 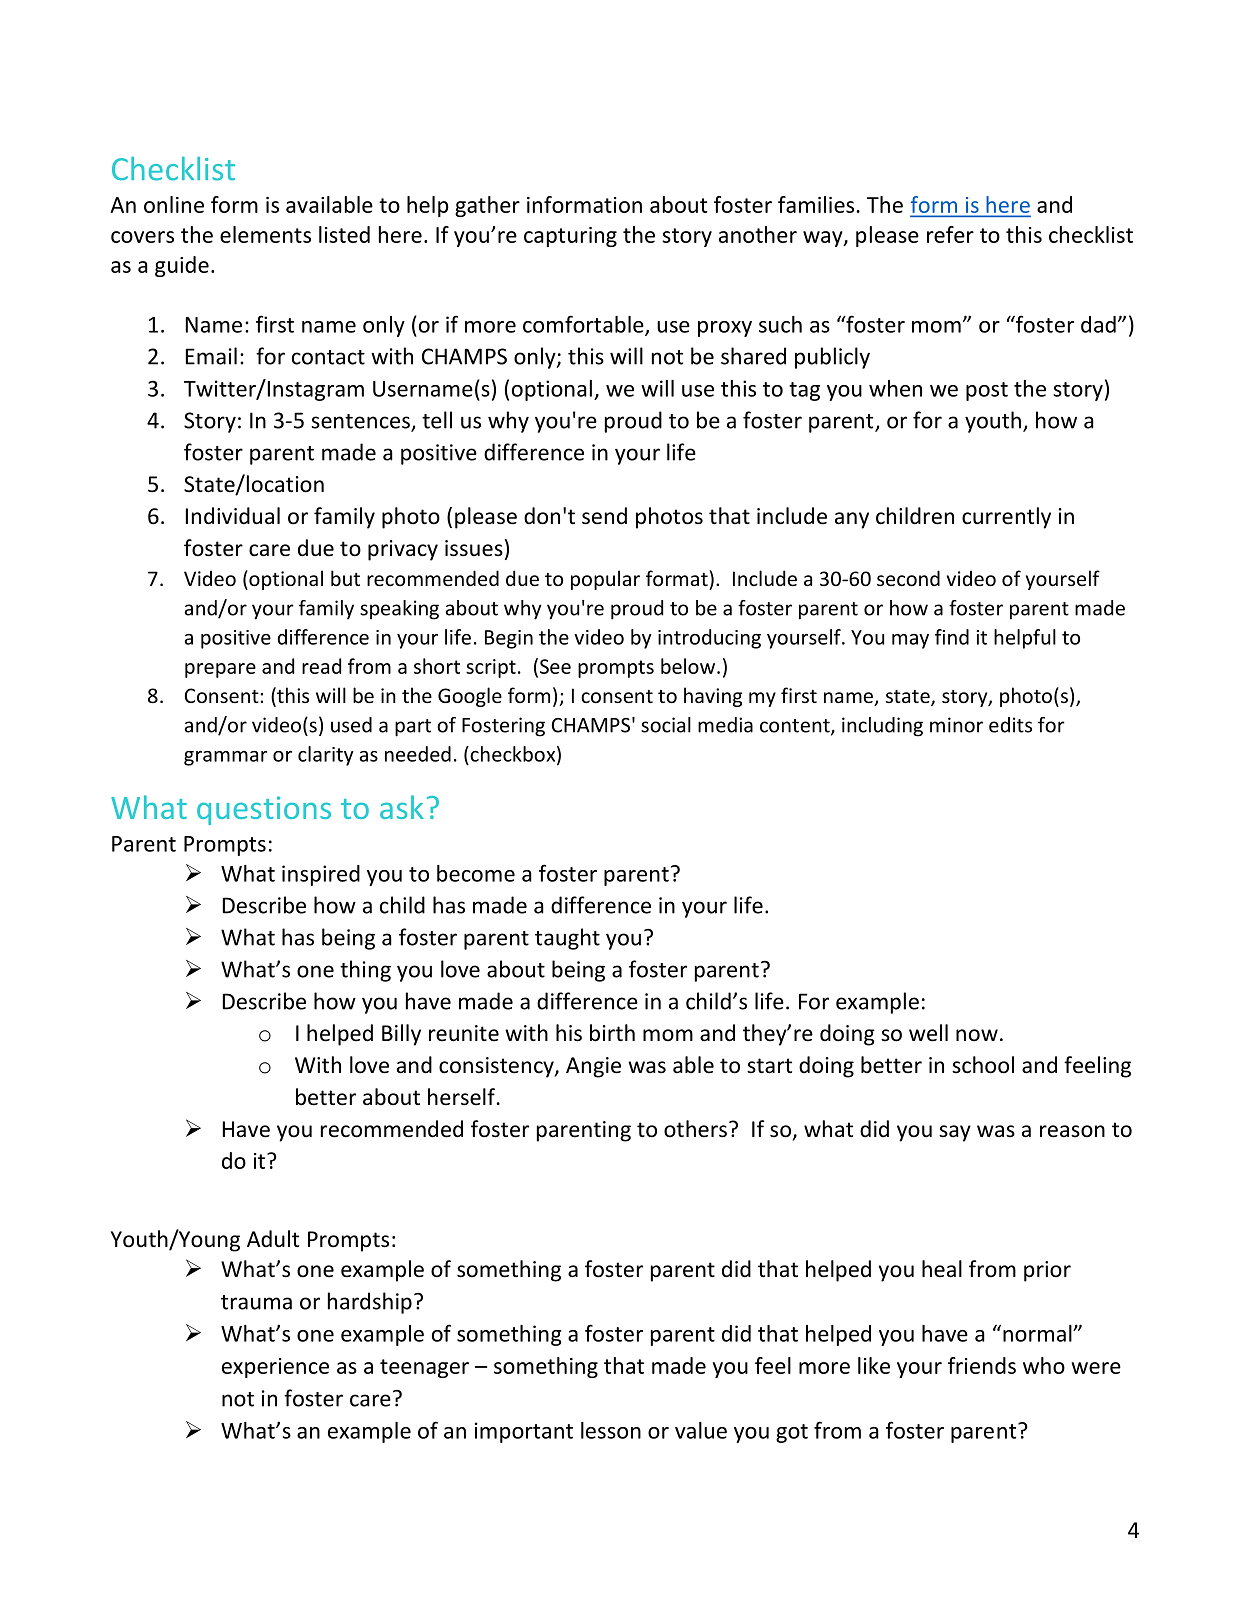 I want to click on questions, so click(x=264, y=810).
